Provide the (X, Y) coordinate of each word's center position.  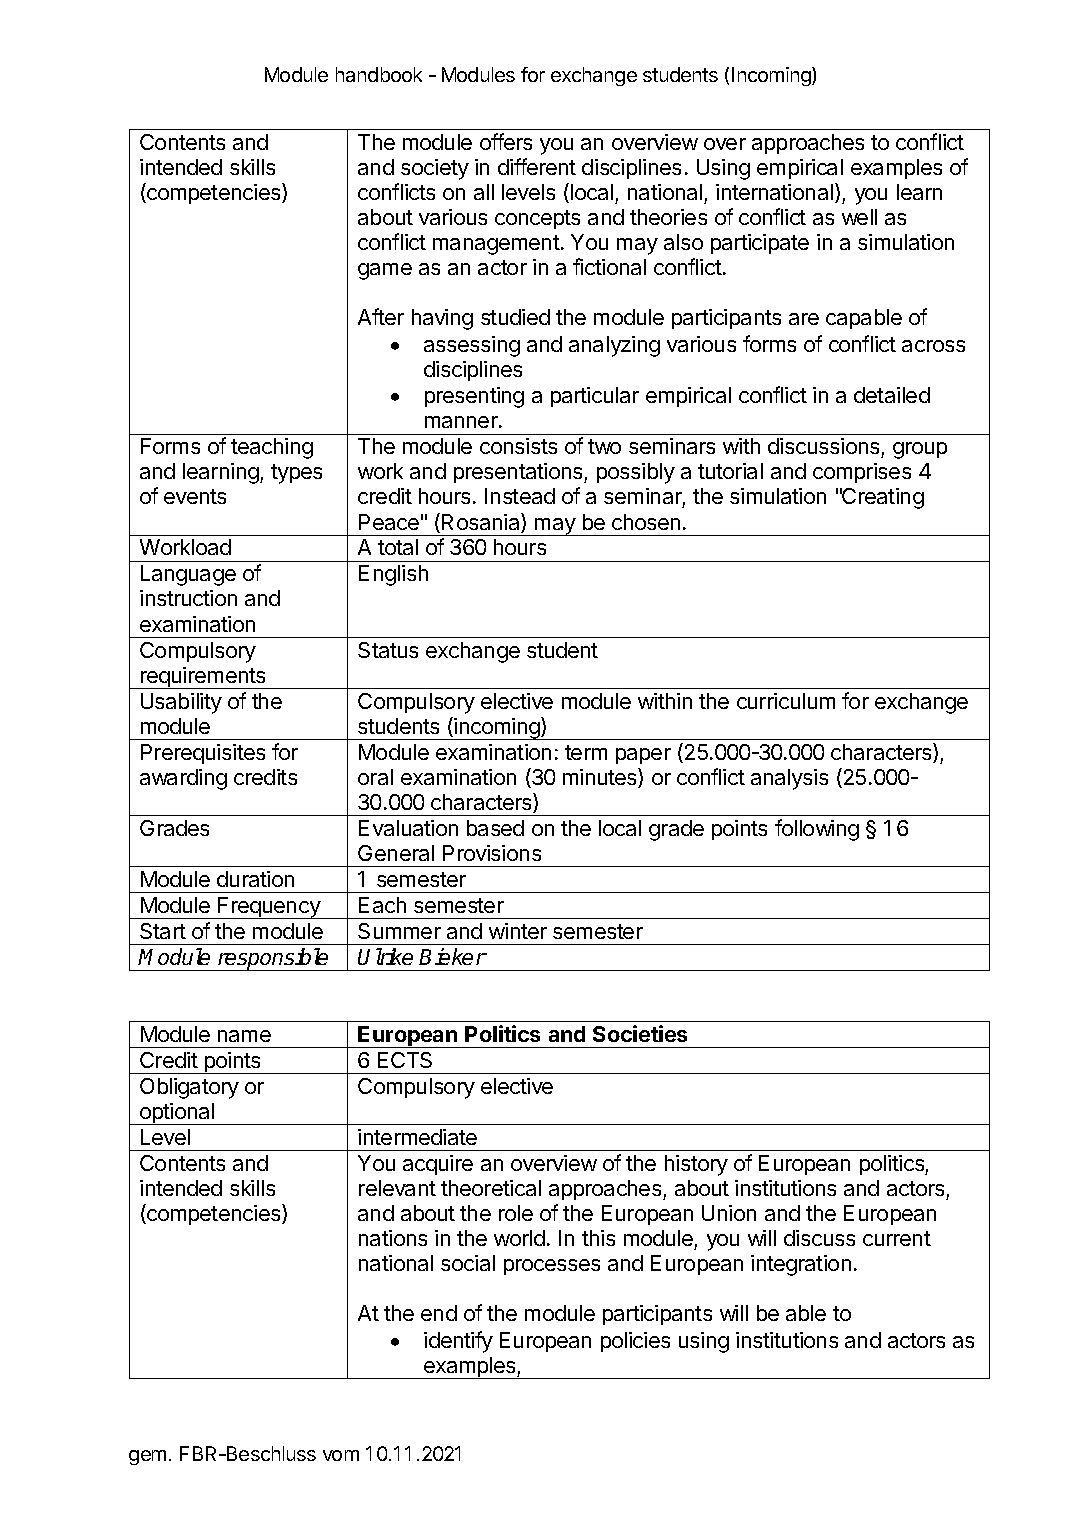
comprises (862, 473)
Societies (640, 1033)
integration (801, 1265)
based (495, 828)
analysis (789, 779)
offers (506, 141)
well (859, 217)
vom (341, 1455)
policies (635, 1342)
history (696, 1165)
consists (518, 446)
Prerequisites (203, 754)
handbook (379, 74)
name (244, 1036)
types (296, 474)
